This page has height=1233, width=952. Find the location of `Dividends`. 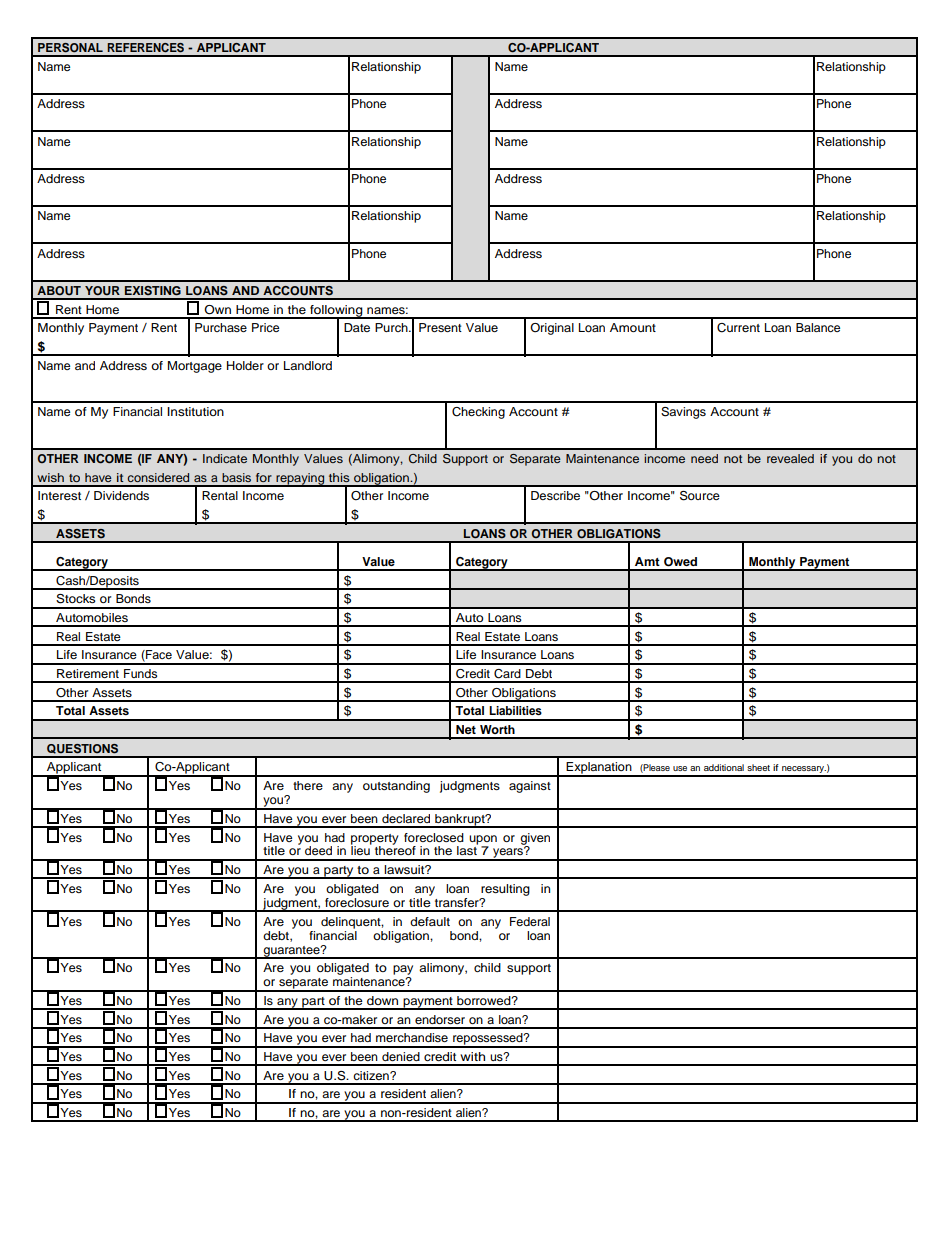

Dividends is located at coordinates (121, 495).
